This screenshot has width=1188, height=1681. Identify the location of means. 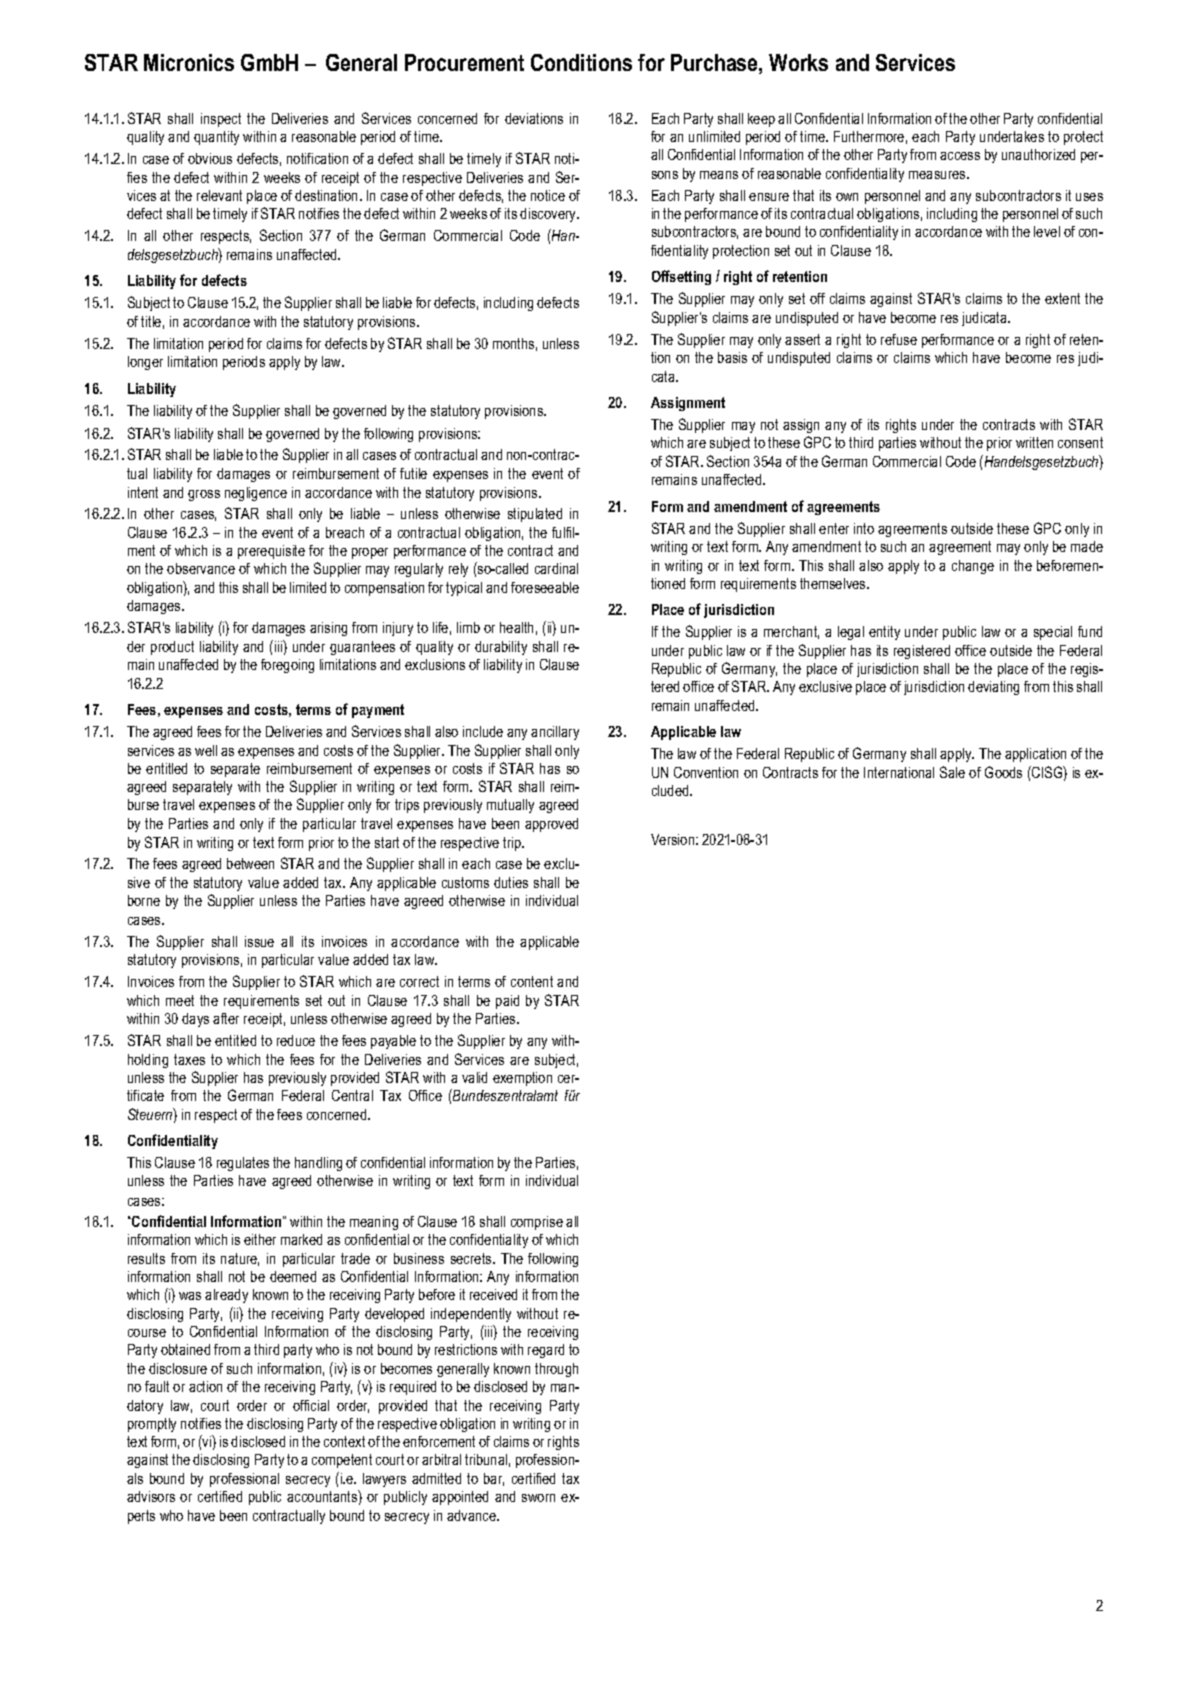
(719, 175).
